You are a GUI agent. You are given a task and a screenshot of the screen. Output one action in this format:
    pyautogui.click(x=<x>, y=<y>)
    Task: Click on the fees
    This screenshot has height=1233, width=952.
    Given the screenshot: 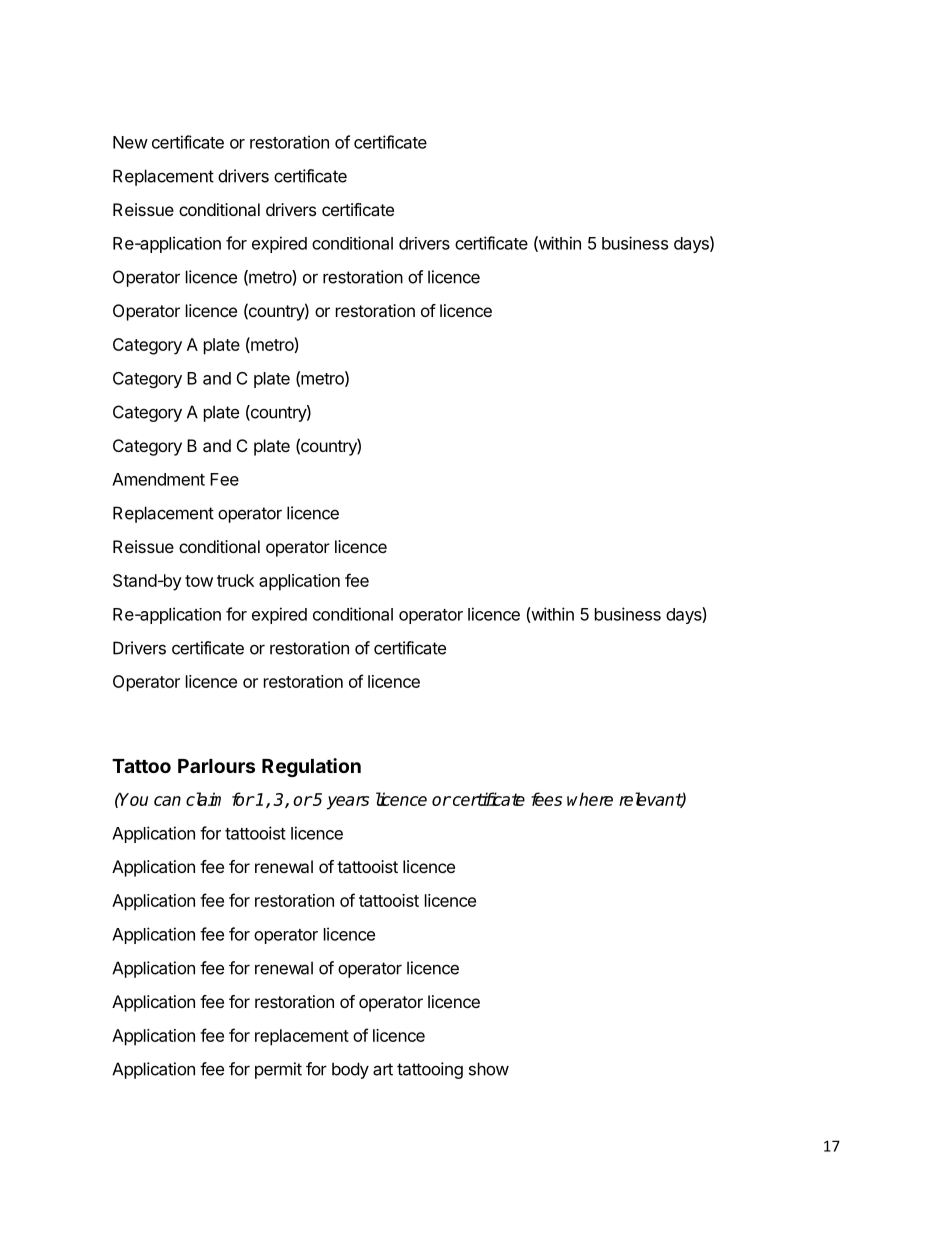 What is the action you would take?
    pyautogui.click(x=546, y=799)
